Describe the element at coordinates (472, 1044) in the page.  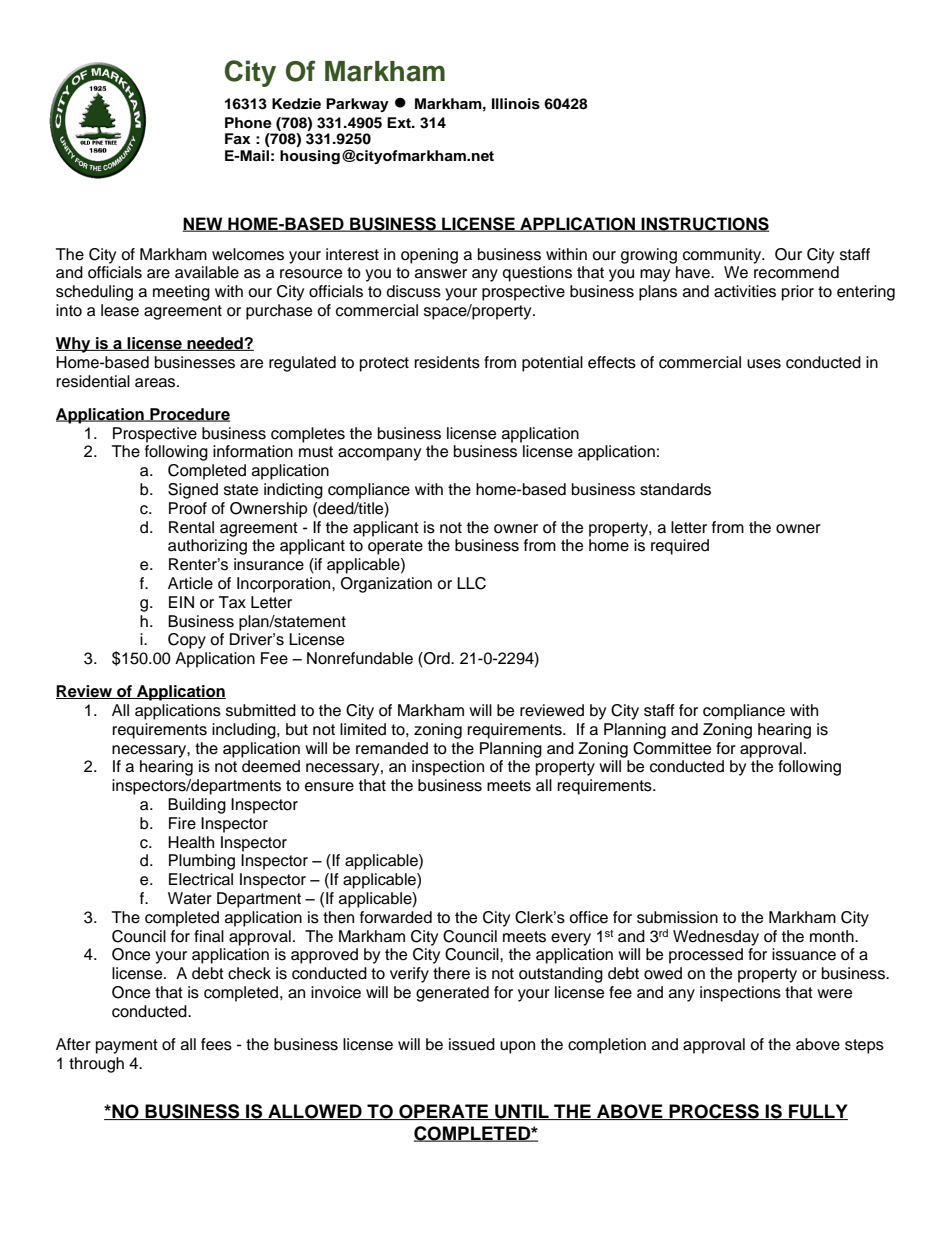
I see `issued` at that location.
